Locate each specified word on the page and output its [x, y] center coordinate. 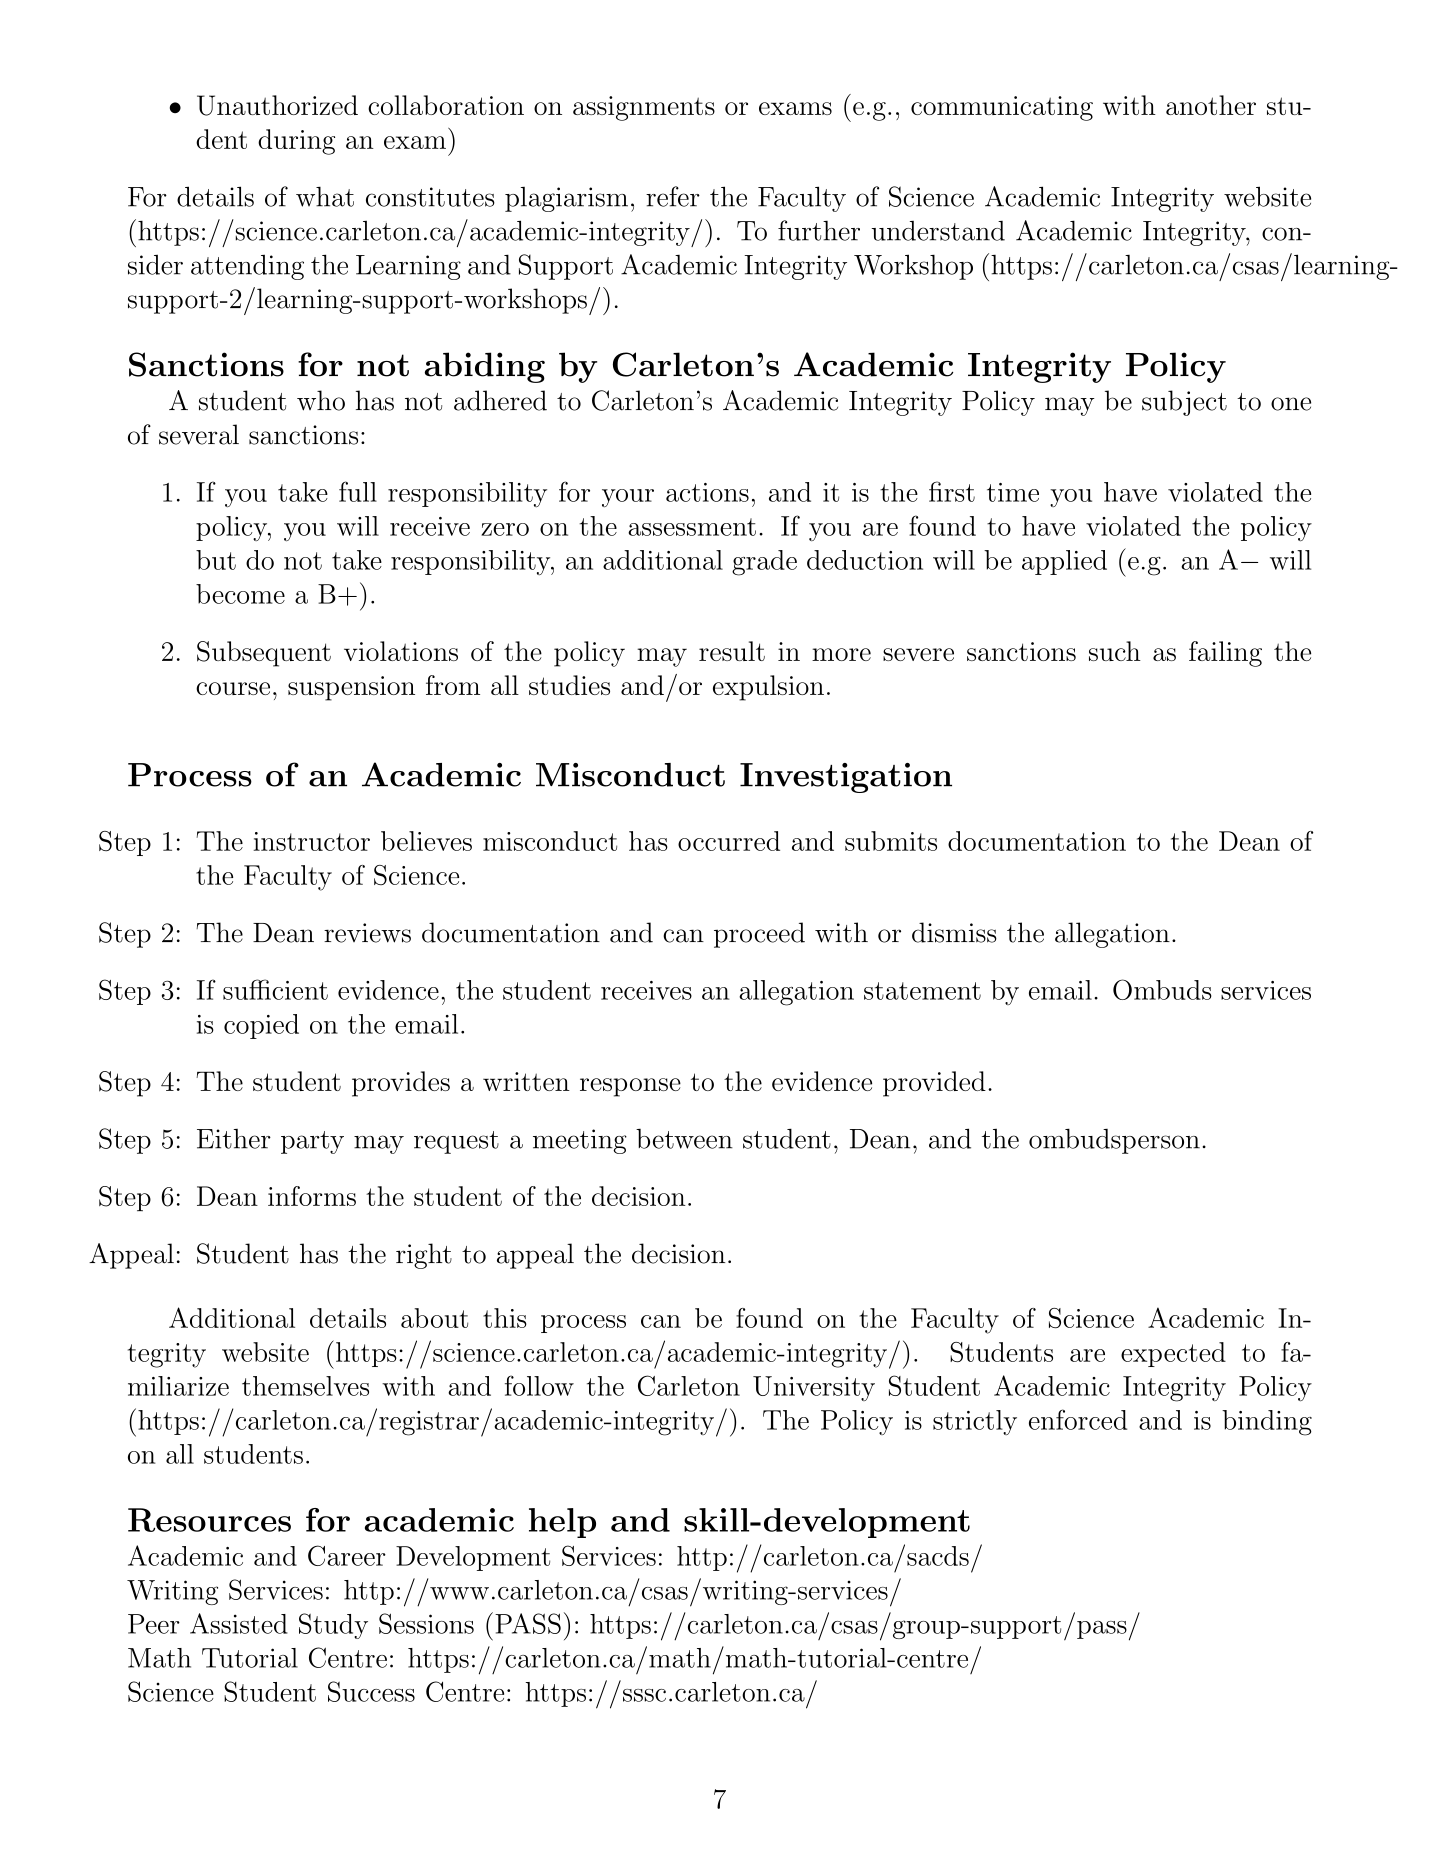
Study [333, 1626]
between [684, 1139]
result [732, 651]
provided [934, 1084]
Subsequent [264, 654]
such [1115, 651]
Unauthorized [277, 105]
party [312, 1142]
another [1211, 105]
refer [673, 196]
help [562, 1523]
